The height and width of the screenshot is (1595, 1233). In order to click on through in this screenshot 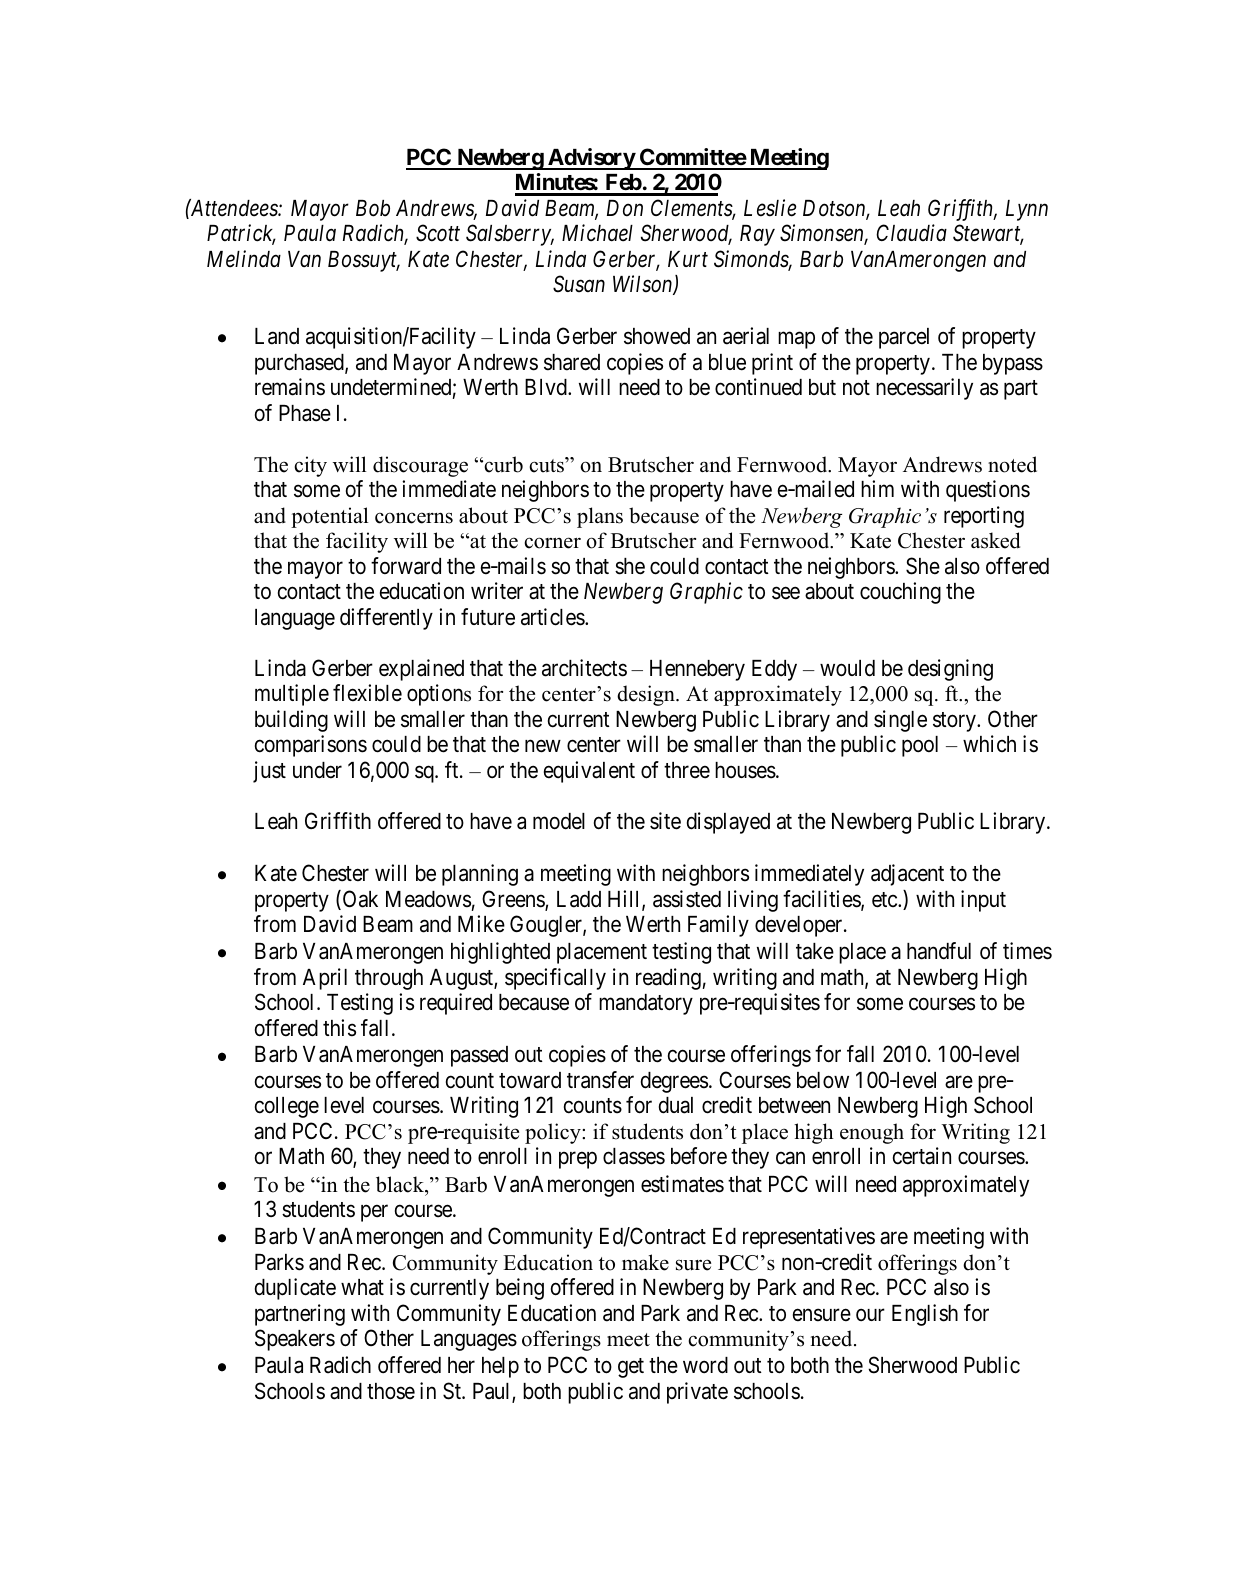, I will do `click(389, 979)`.
